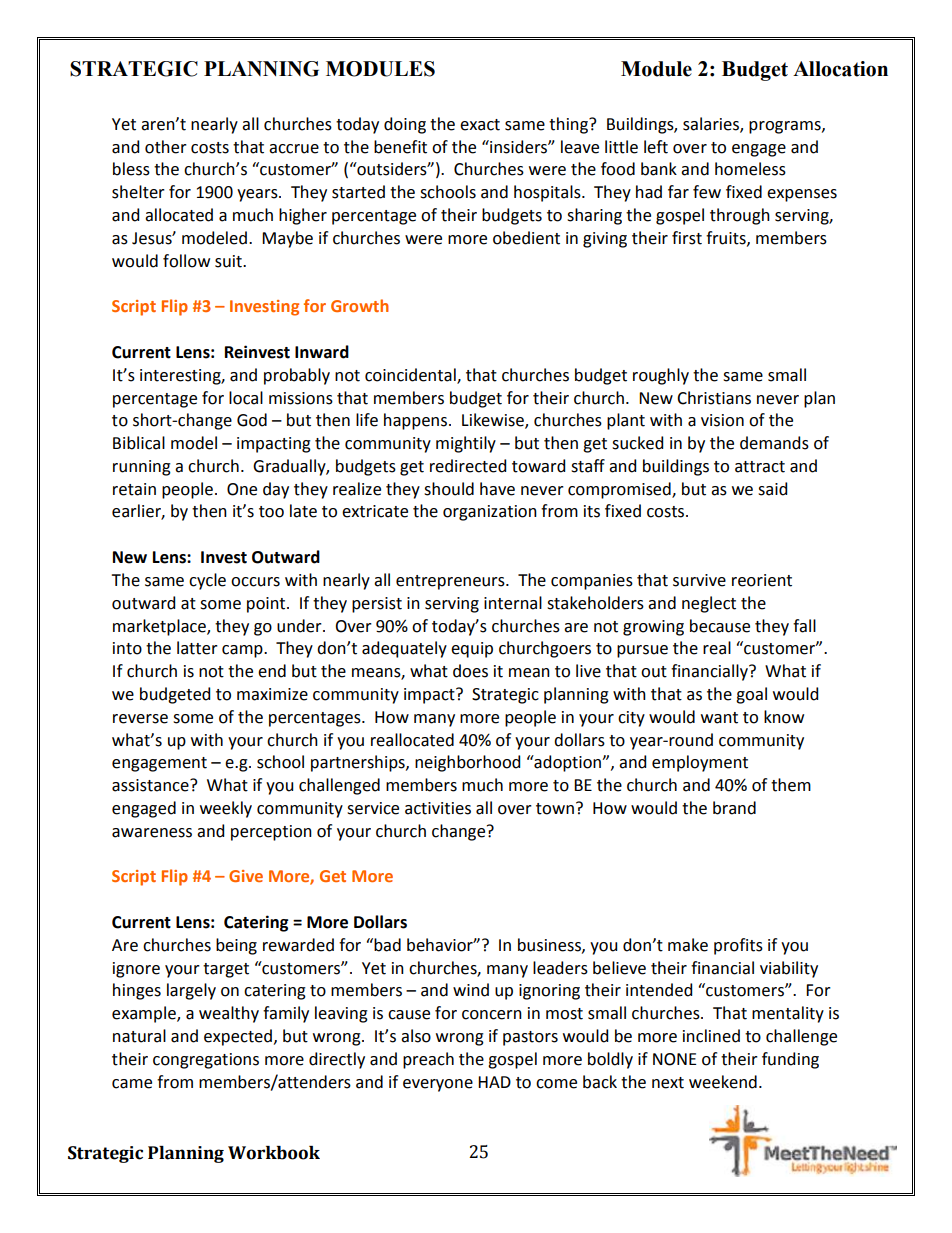 The image size is (952, 1233). I want to click on them, so click(791, 785).
